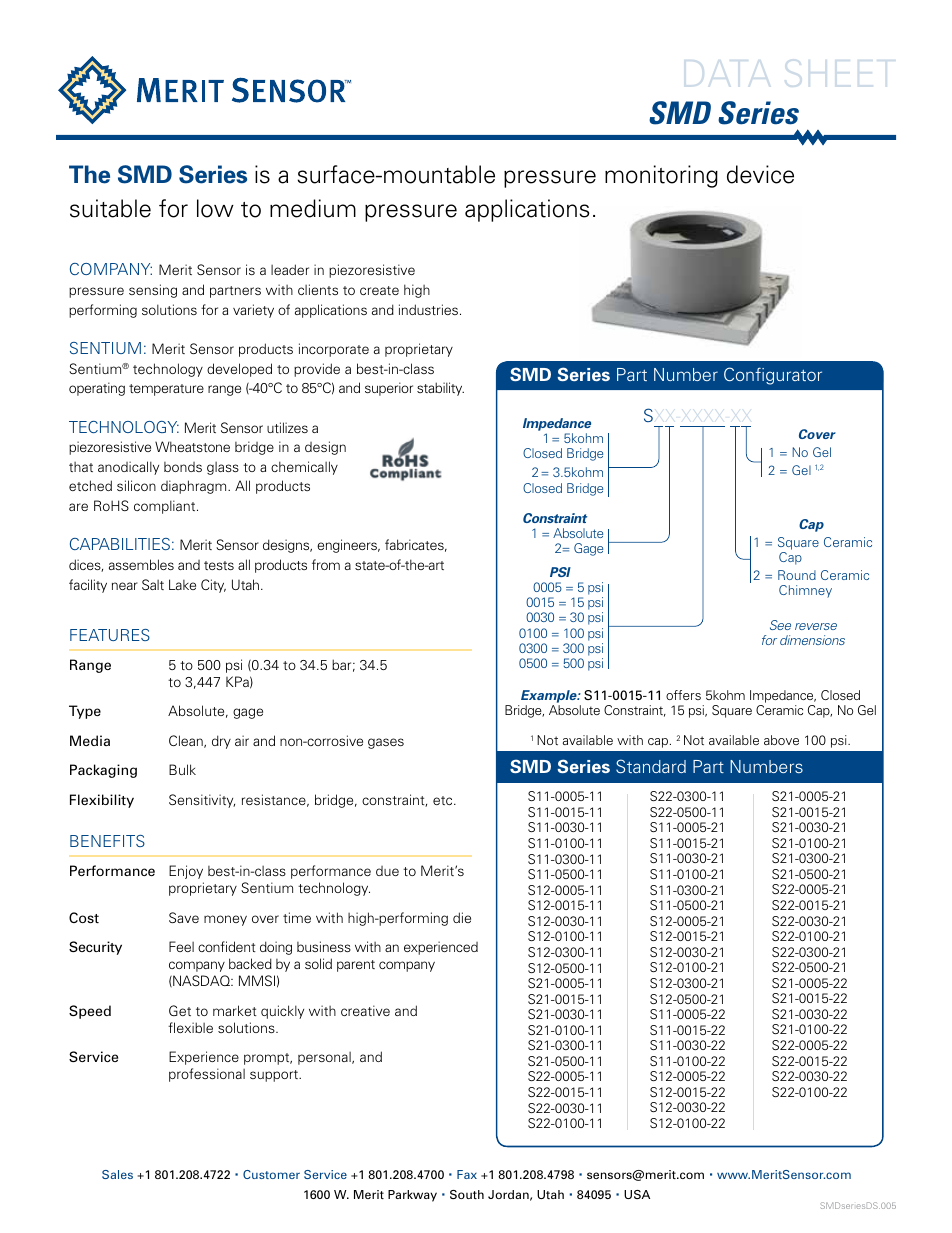 This document has width=952, height=1233. Describe the element at coordinates (187, 741) in the document. I see `Clean` at that location.
